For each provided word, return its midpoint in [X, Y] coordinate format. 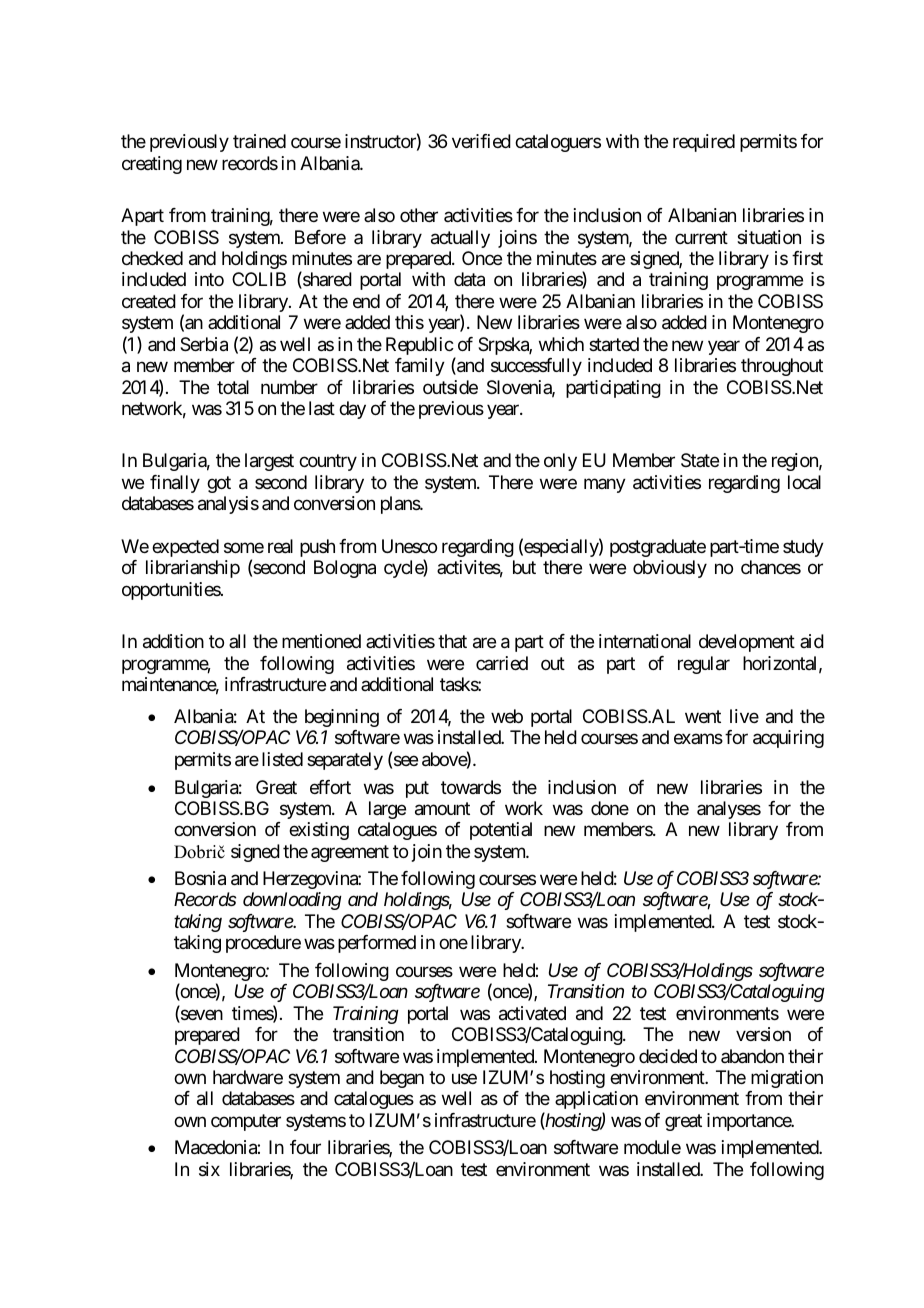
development [747, 643]
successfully [536, 367]
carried [502, 663]
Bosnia [200, 878]
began [402, 1079]
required [704, 143]
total [233, 387]
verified [481, 141]
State [700, 460]
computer [246, 1122]
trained [259, 141]
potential [501, 831]
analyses [729, 810]
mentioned [321, 641]
